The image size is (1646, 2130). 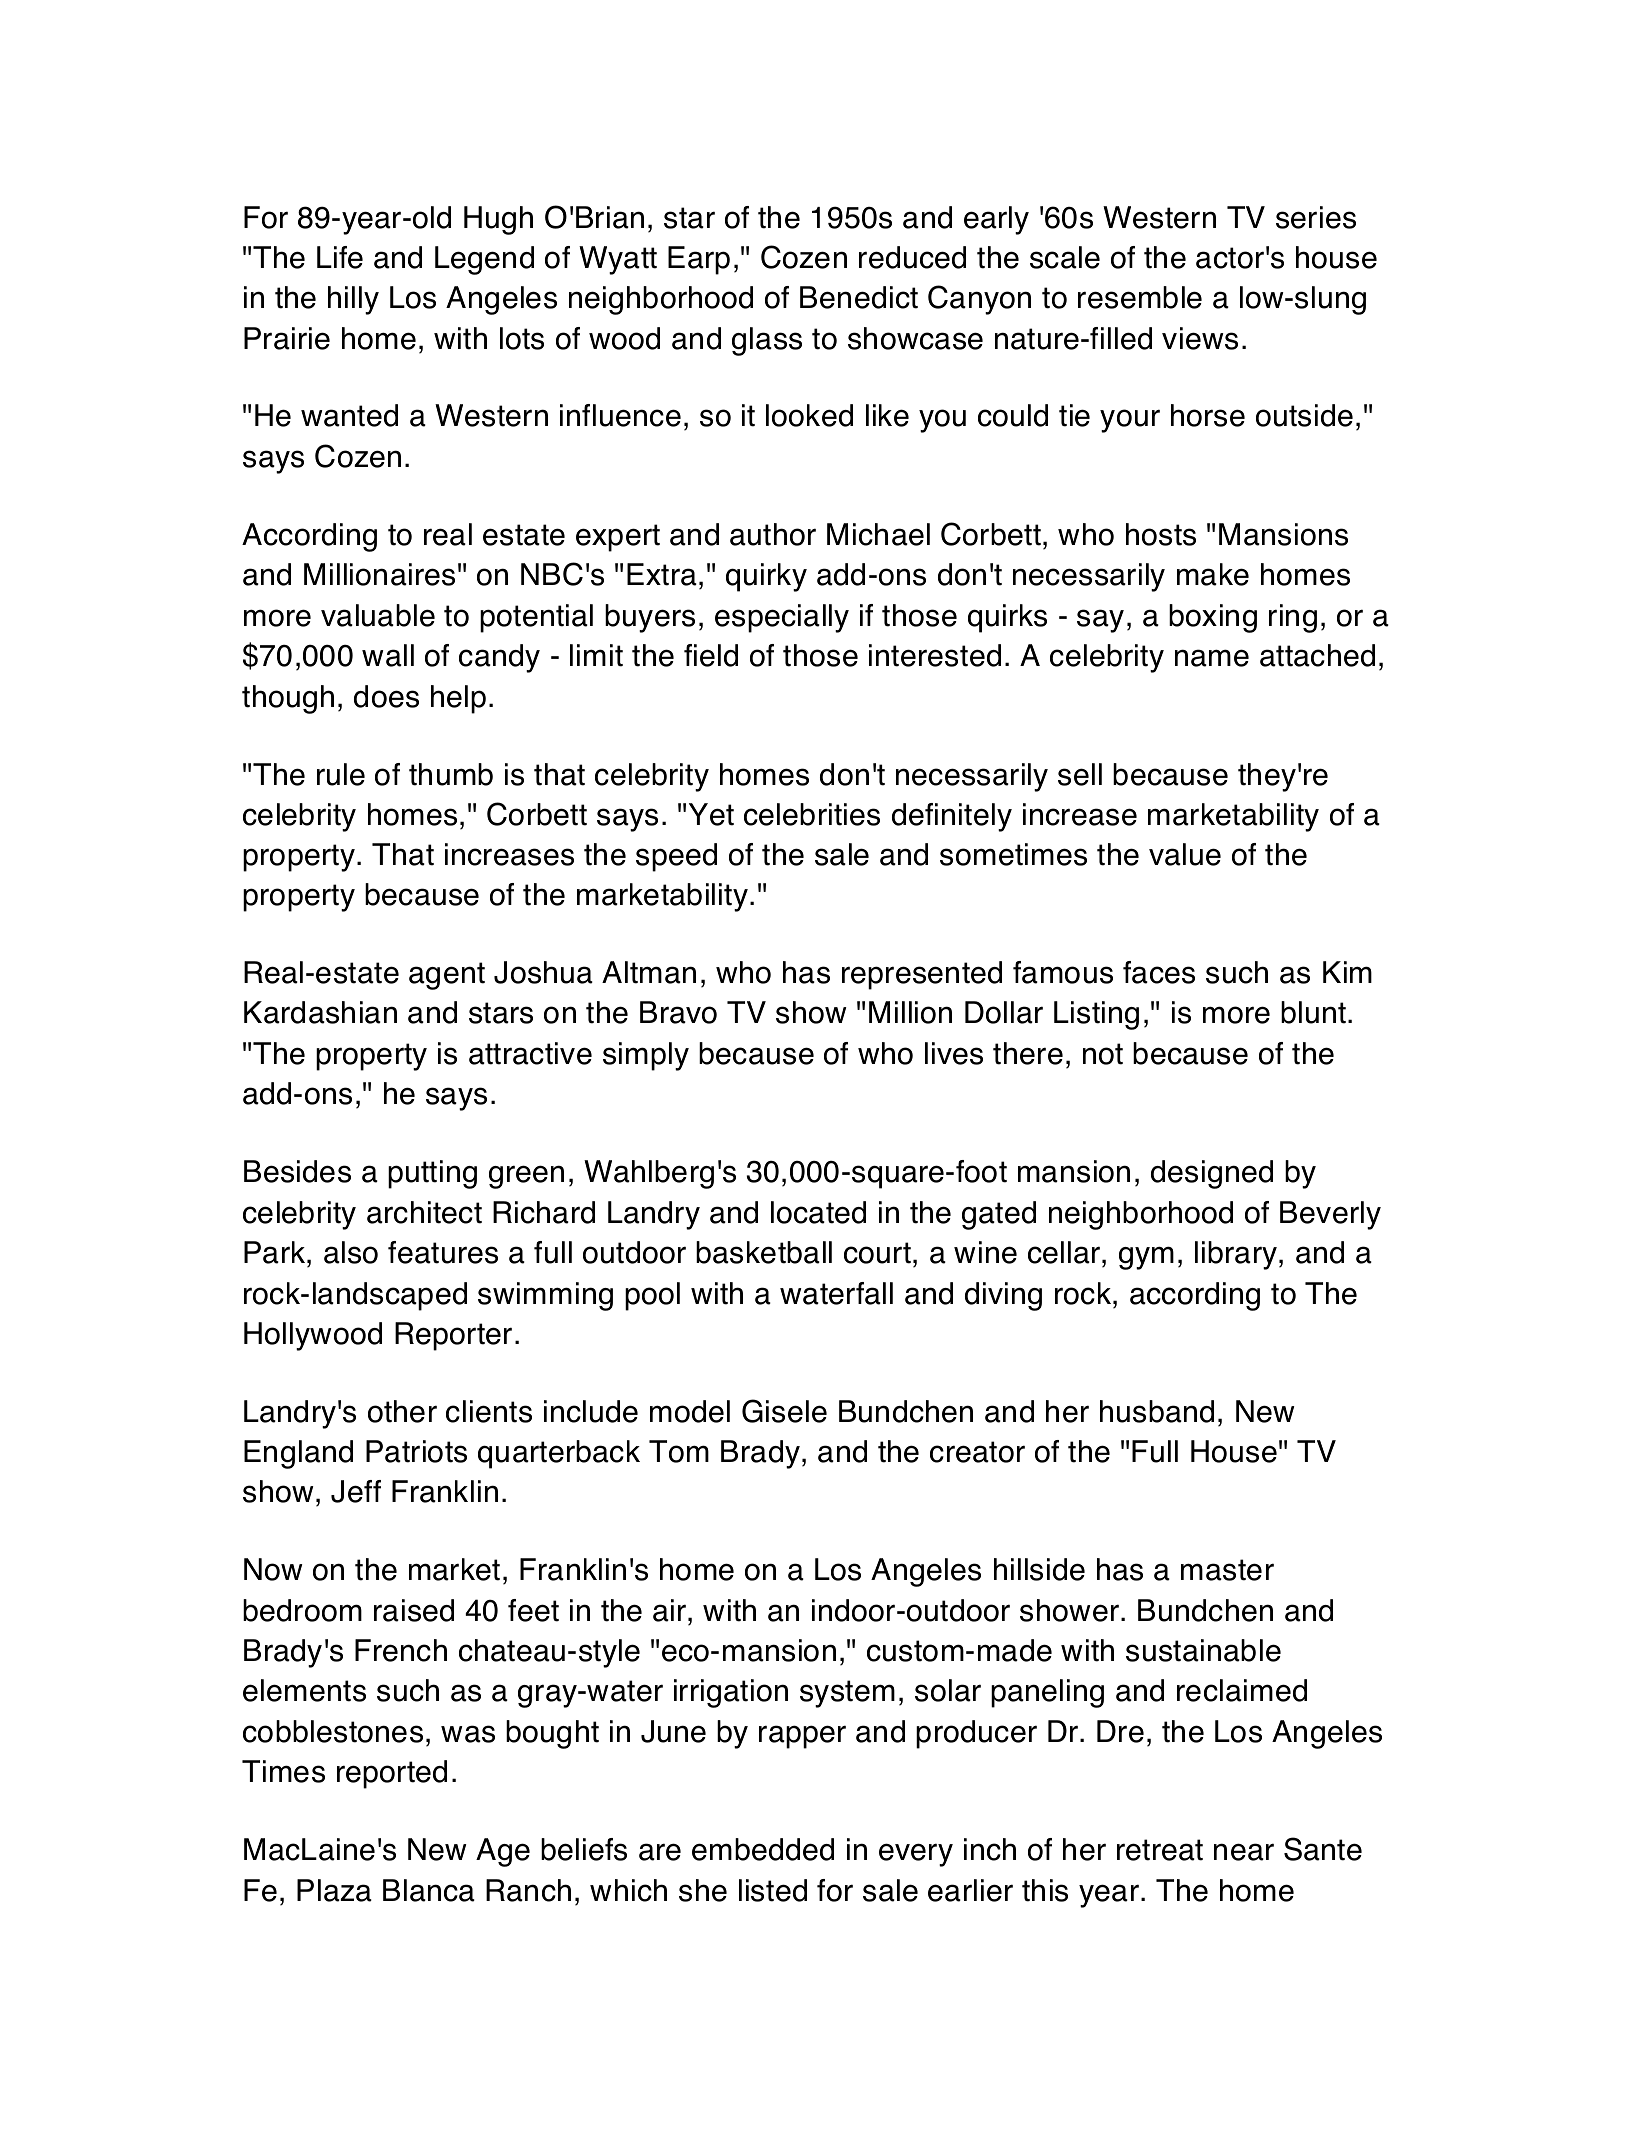 What do you see at coordinates (678, 1012) in the page?
I see `Bravo` at bounding box center [678, 1012].
